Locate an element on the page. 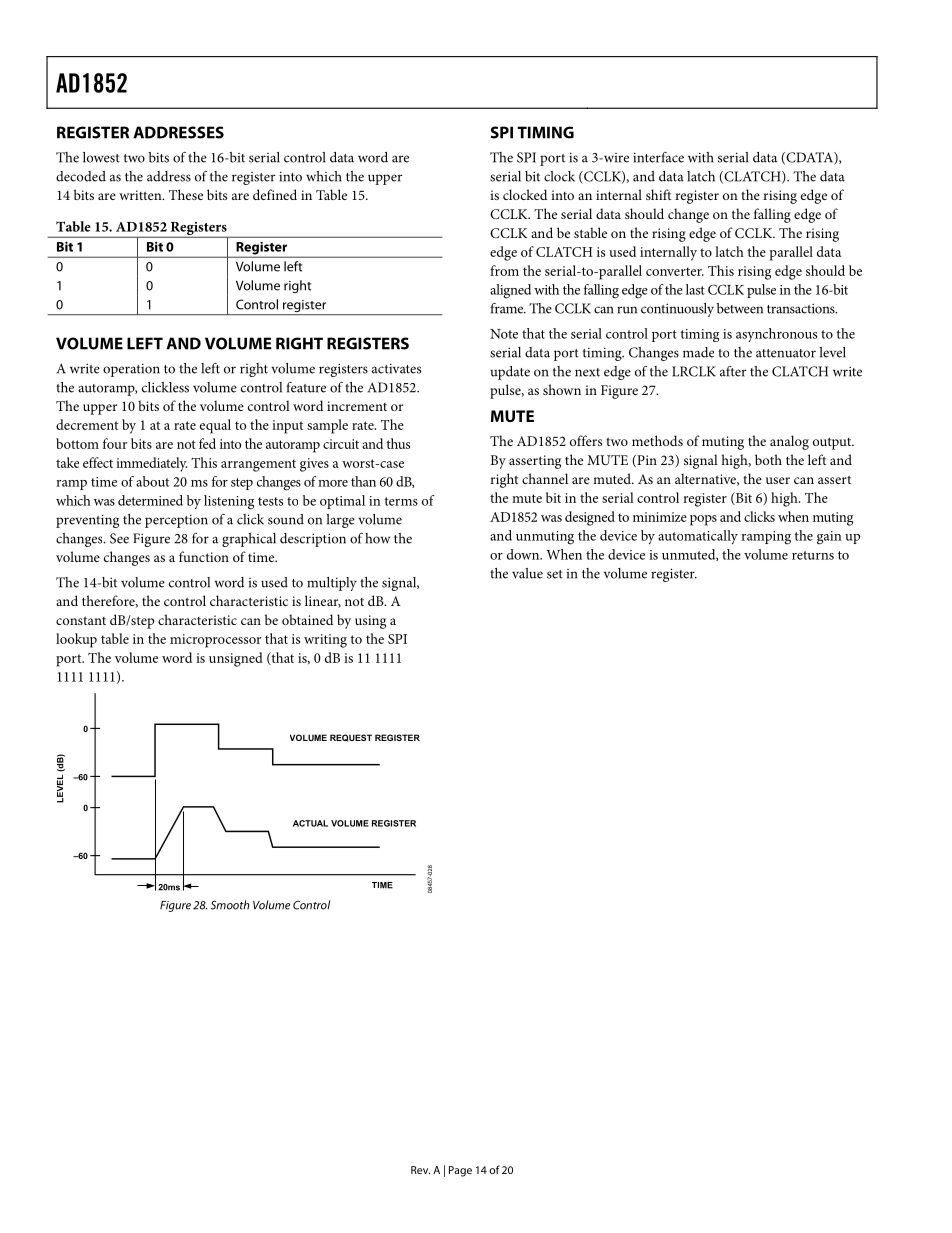 Image resolution: width=952 pixels, height=1233 pixels. microprocessor is located at coordinates (215, 641).
